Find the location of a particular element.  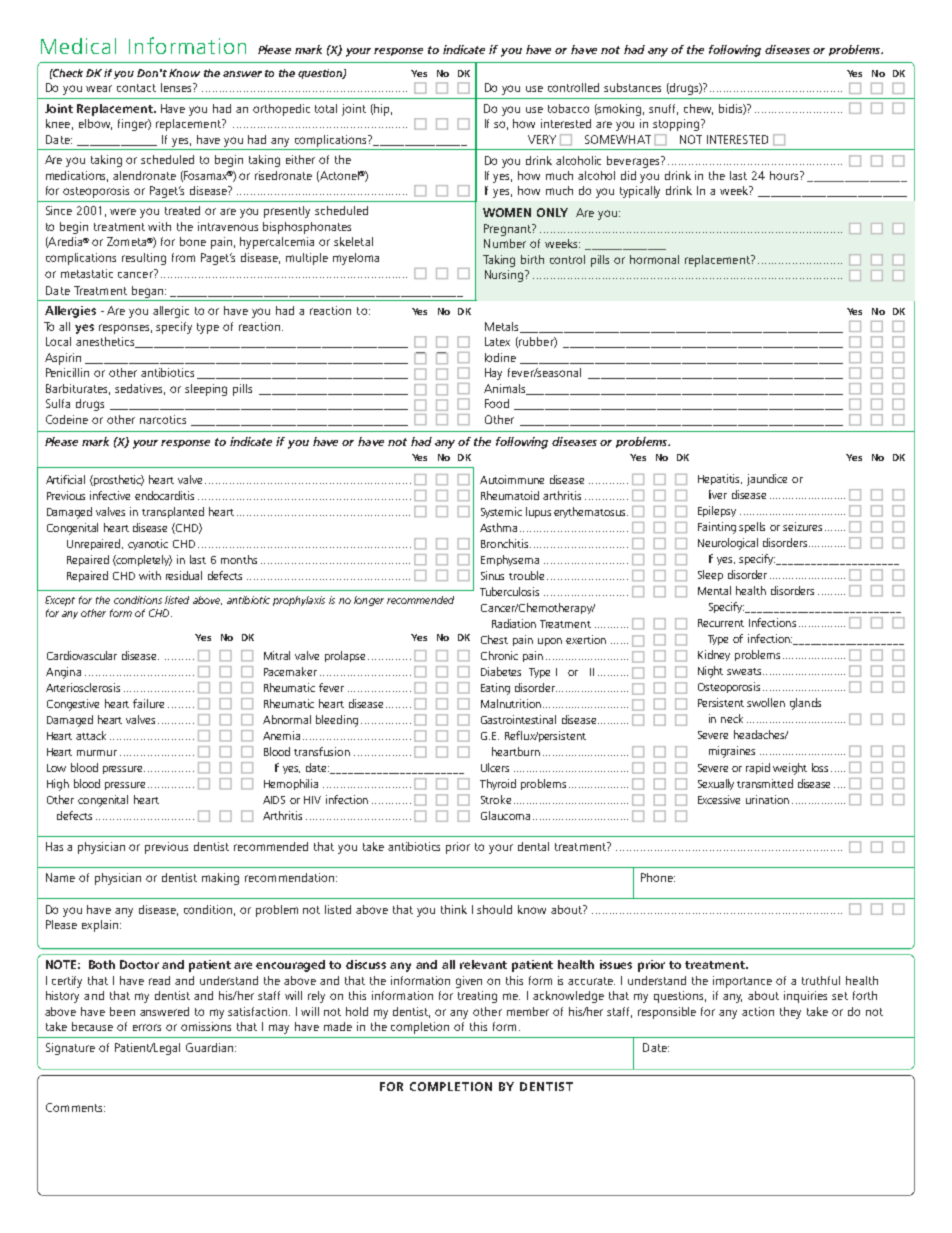

murmur is located at coordinates (97, 753).
